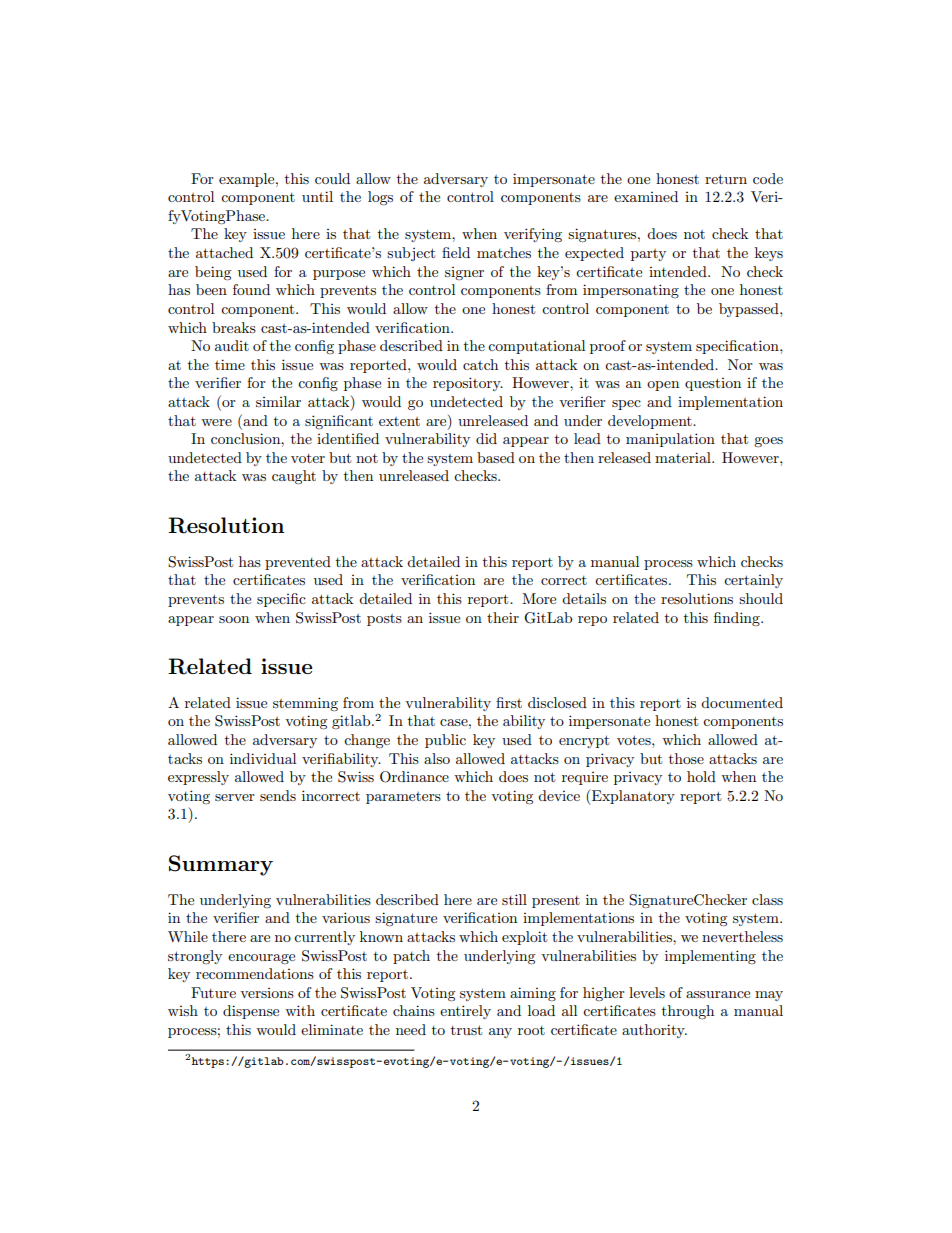 This image has height=1233, width=952. What do you see at coordinates (317, 196) in the image?
I see `until` at bounding box center [317, 196].
